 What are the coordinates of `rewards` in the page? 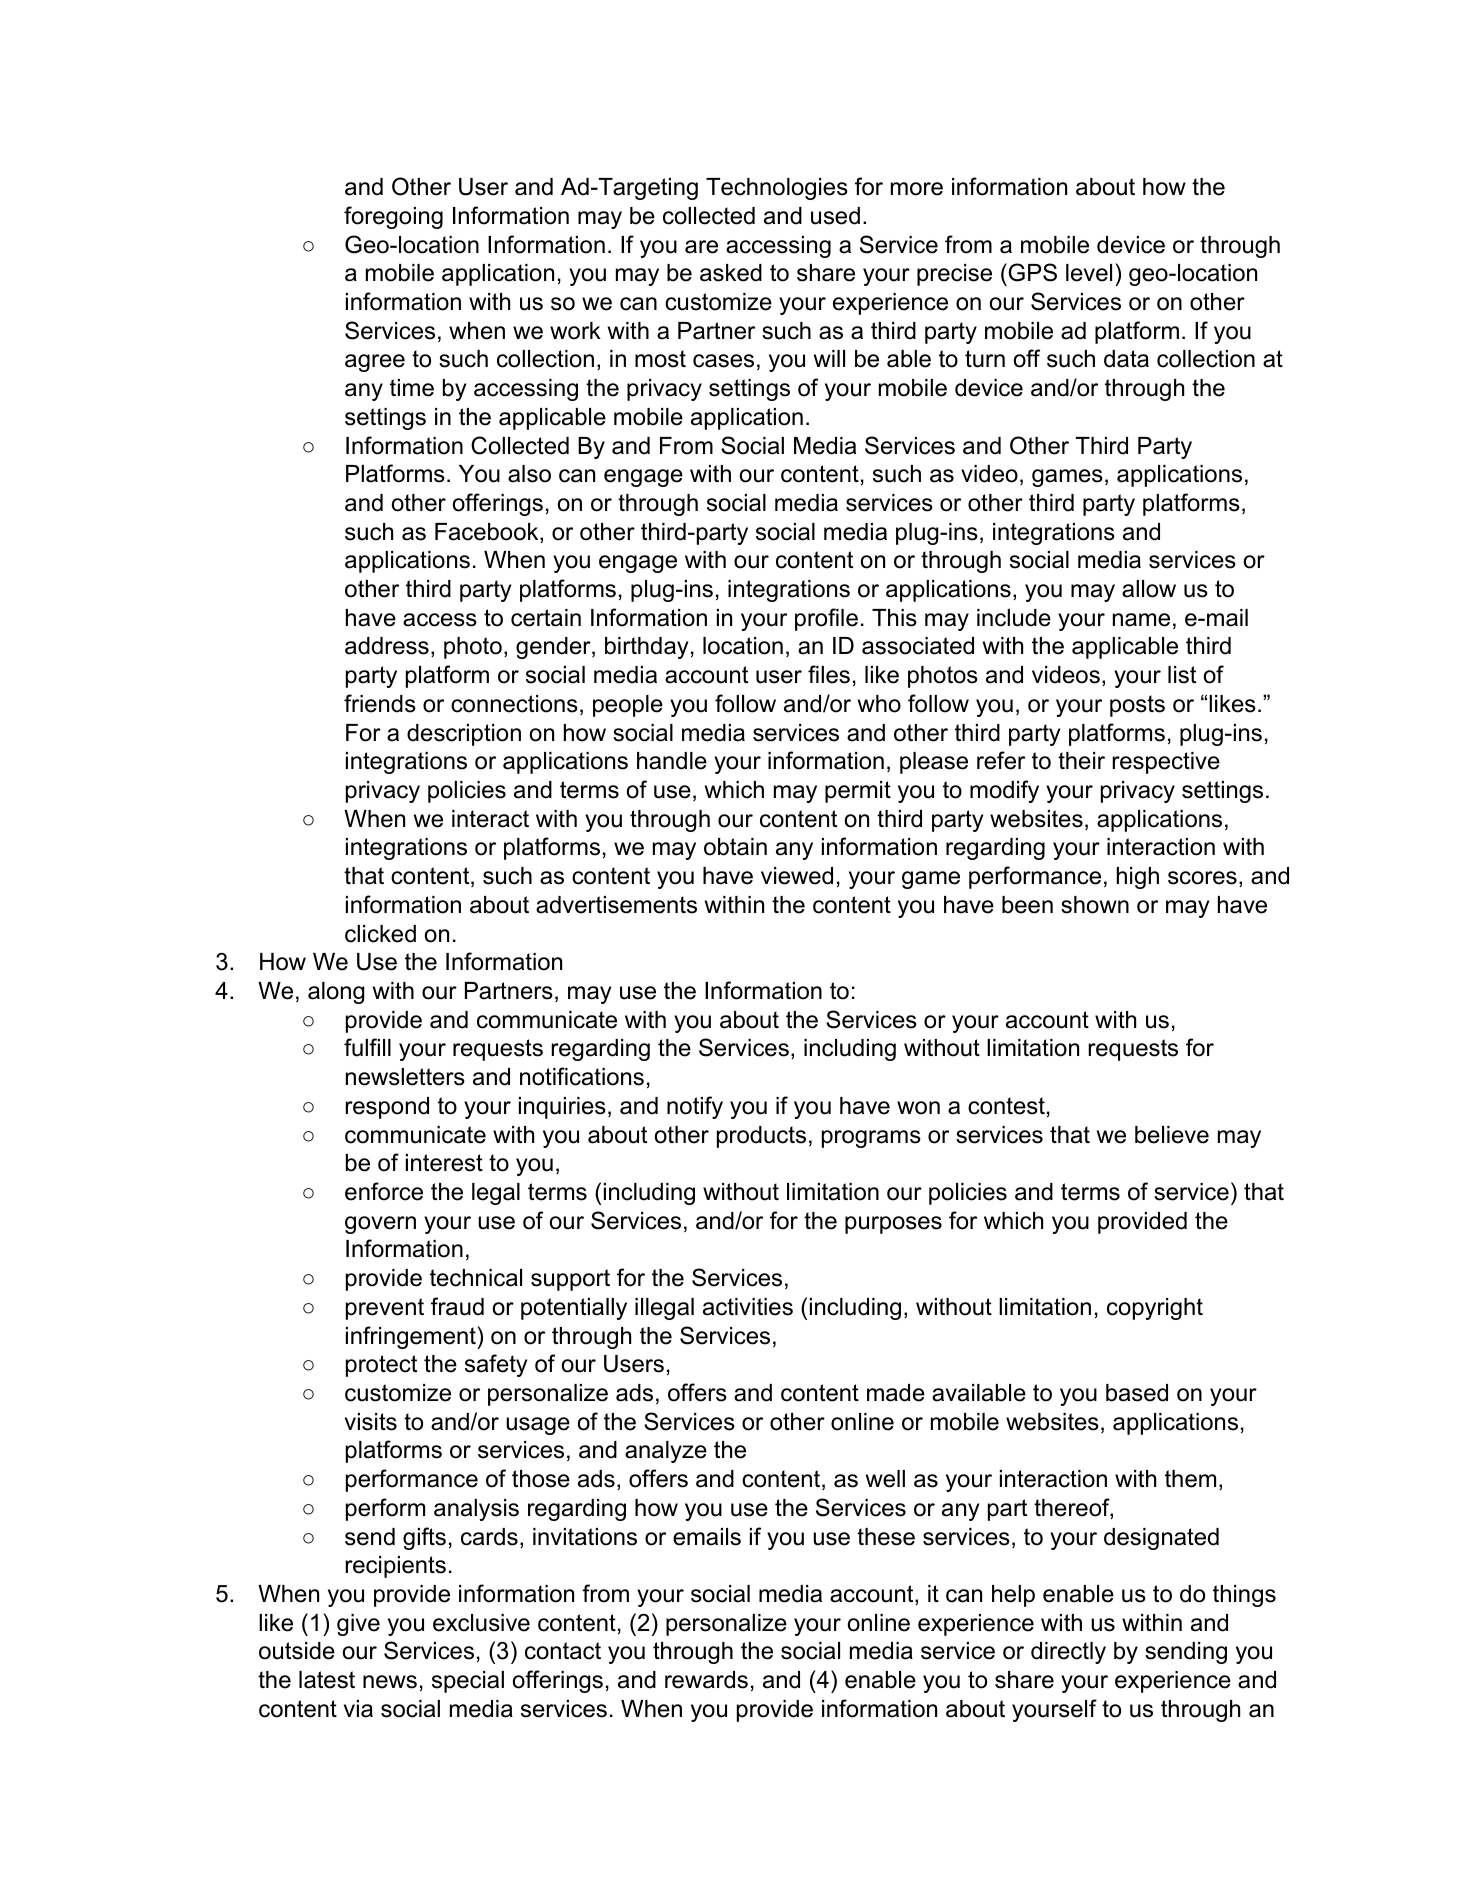 It's located at (706, 1680).
